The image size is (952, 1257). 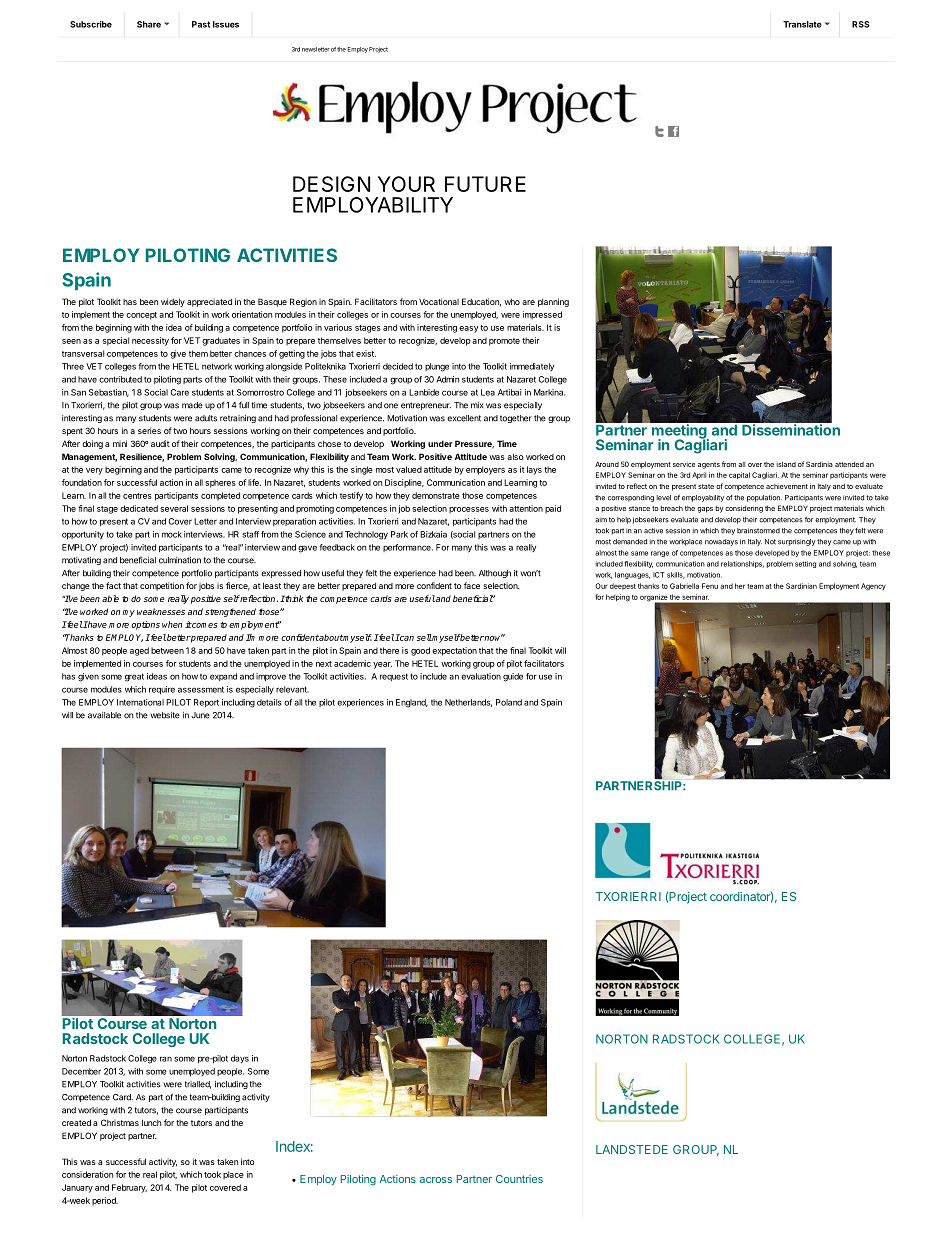 What do you see at coordinates (149, 24) in the page?
I see `Share` at bounding box center [149, 24].
